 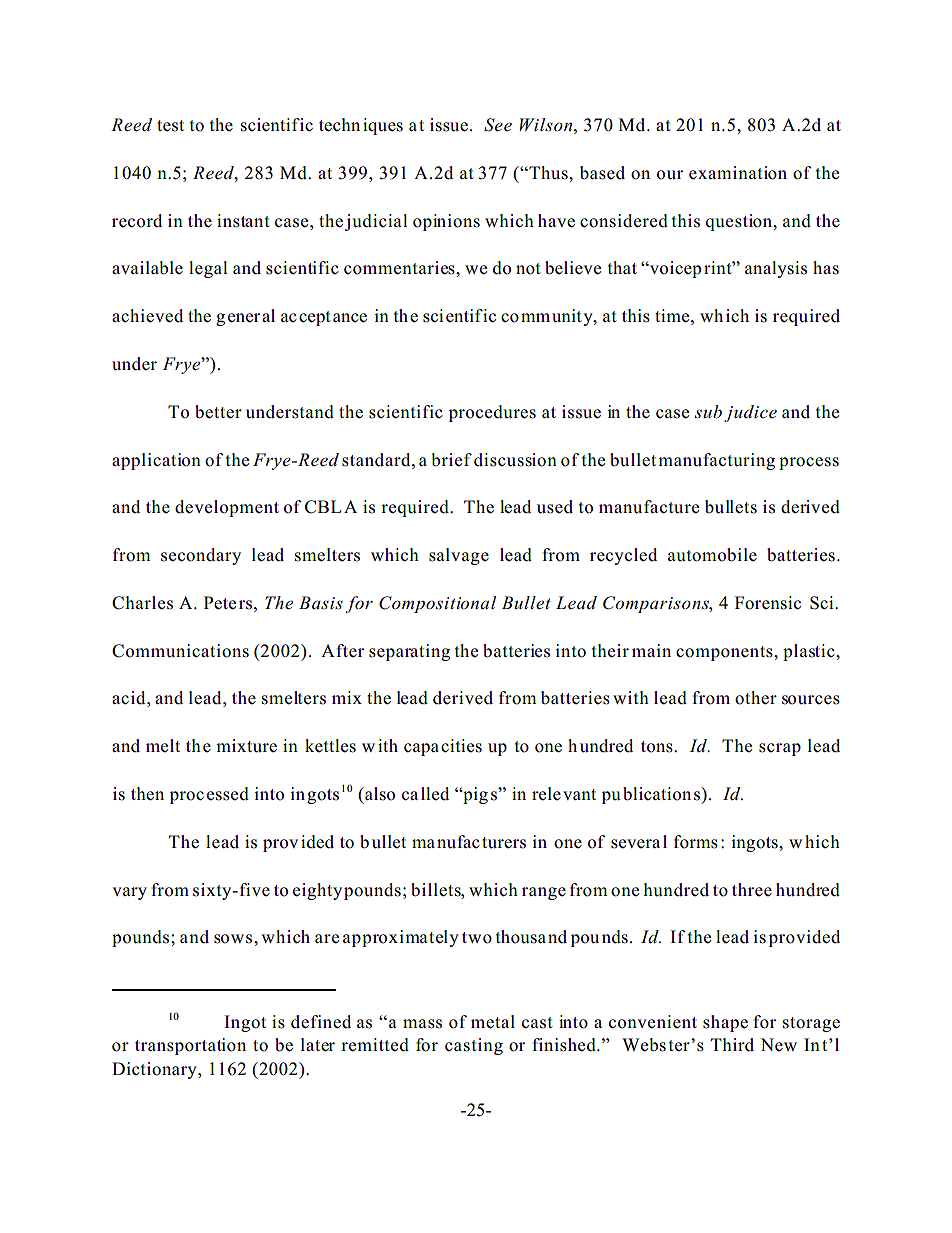 I want to click on Compositional, so click(x=437, y=604).
